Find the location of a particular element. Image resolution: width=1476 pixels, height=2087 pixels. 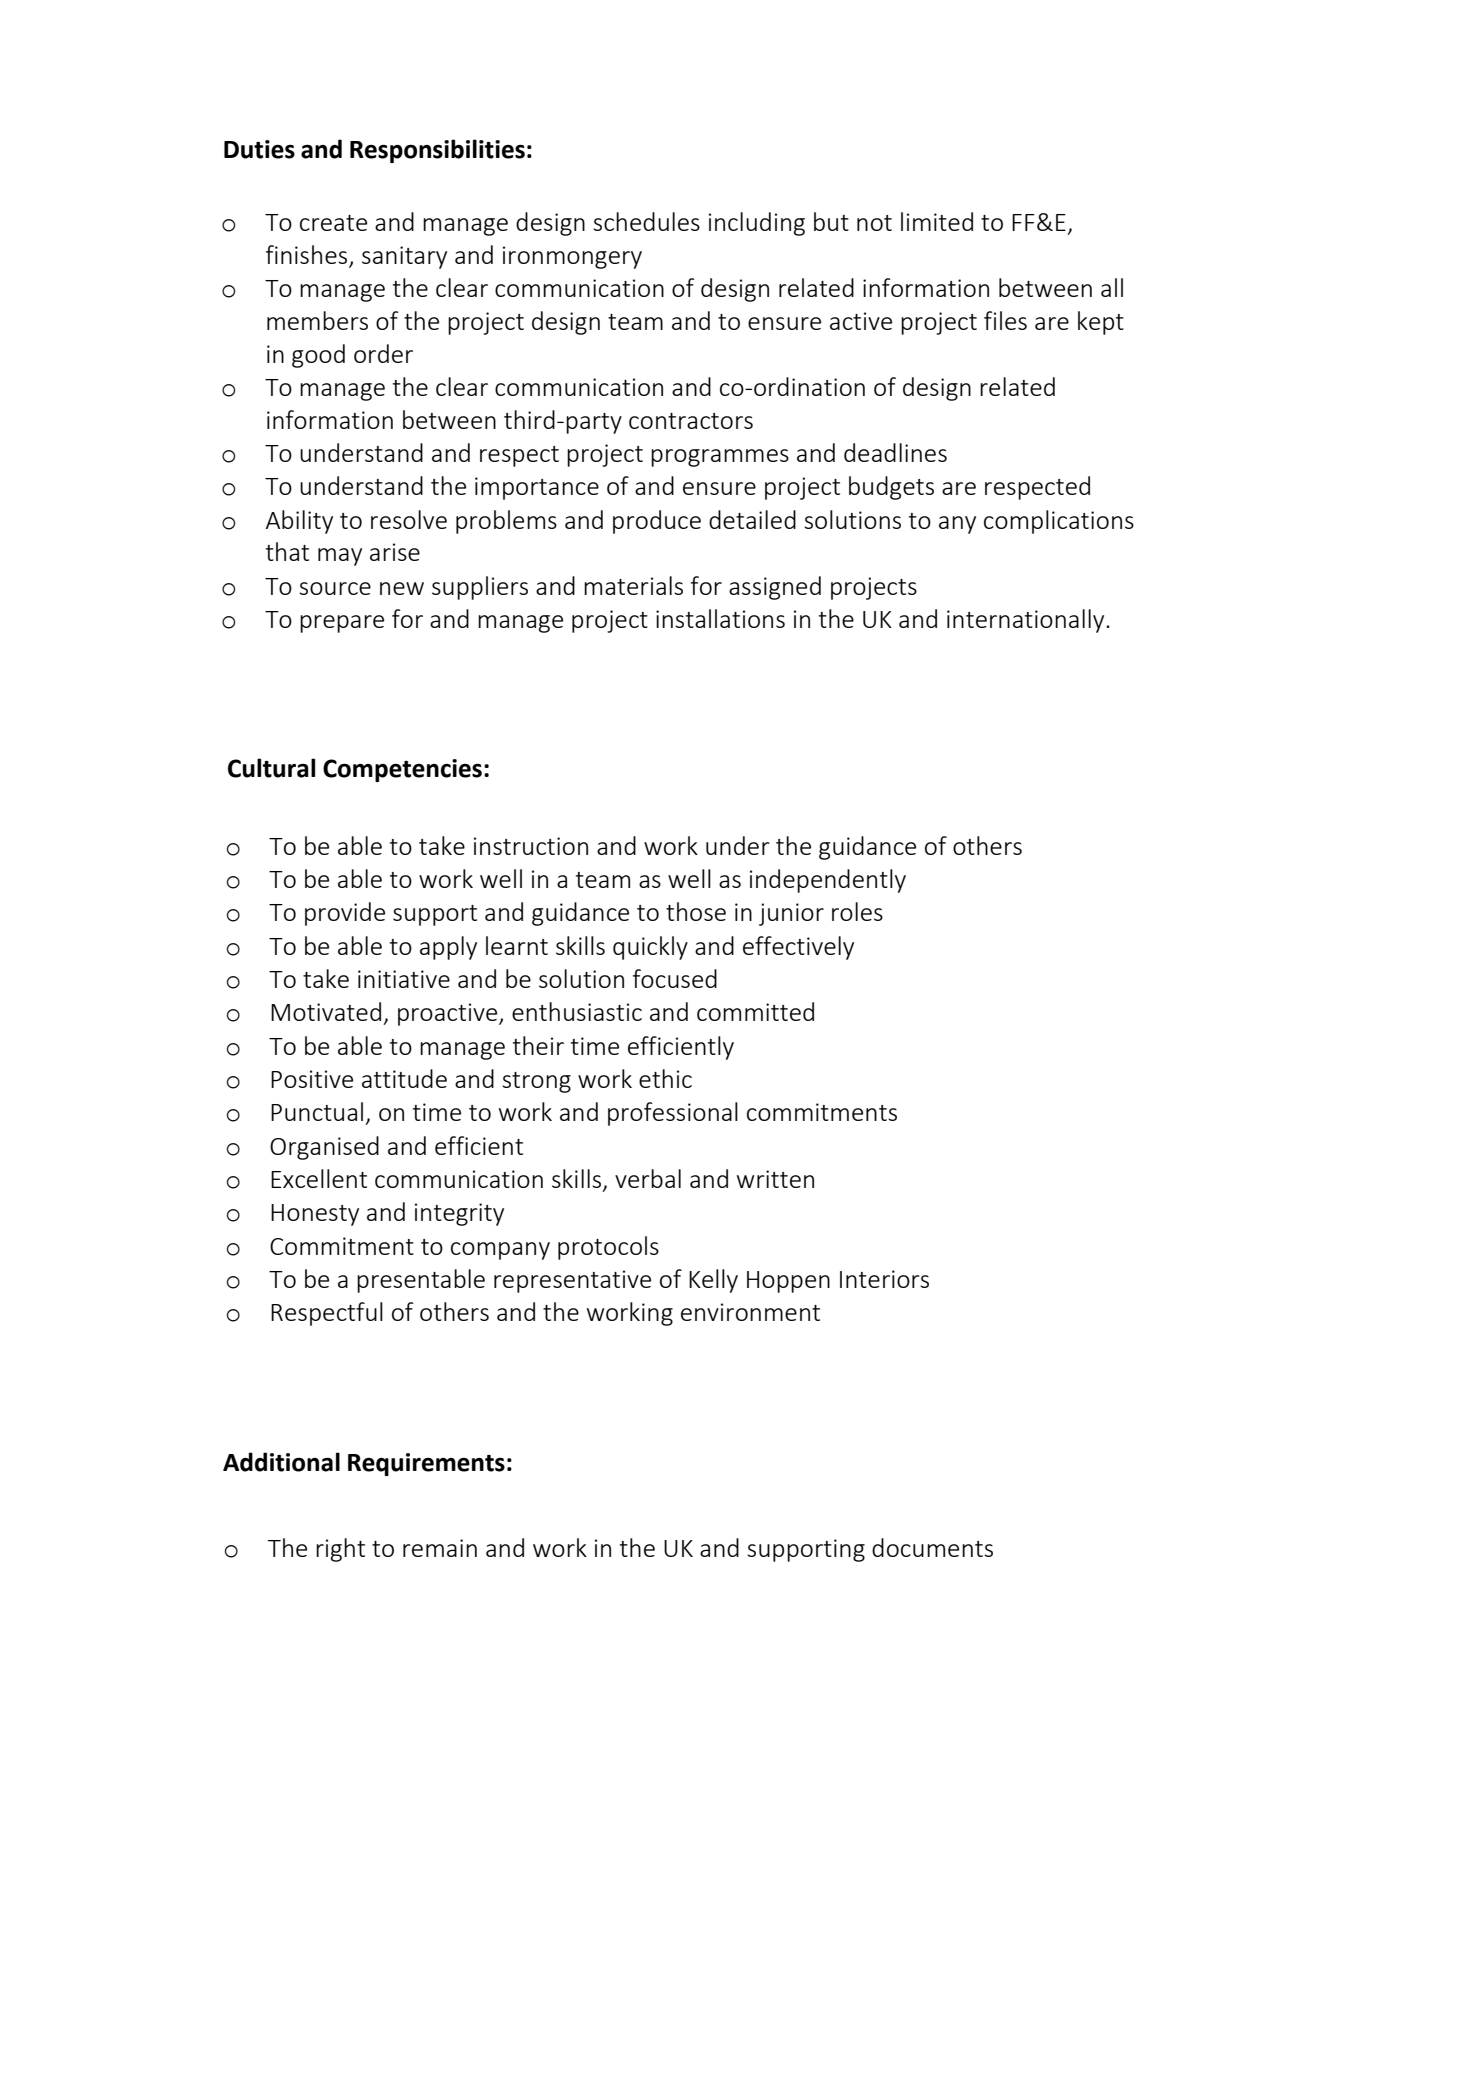

installations is located at coordinates (720, 618).
